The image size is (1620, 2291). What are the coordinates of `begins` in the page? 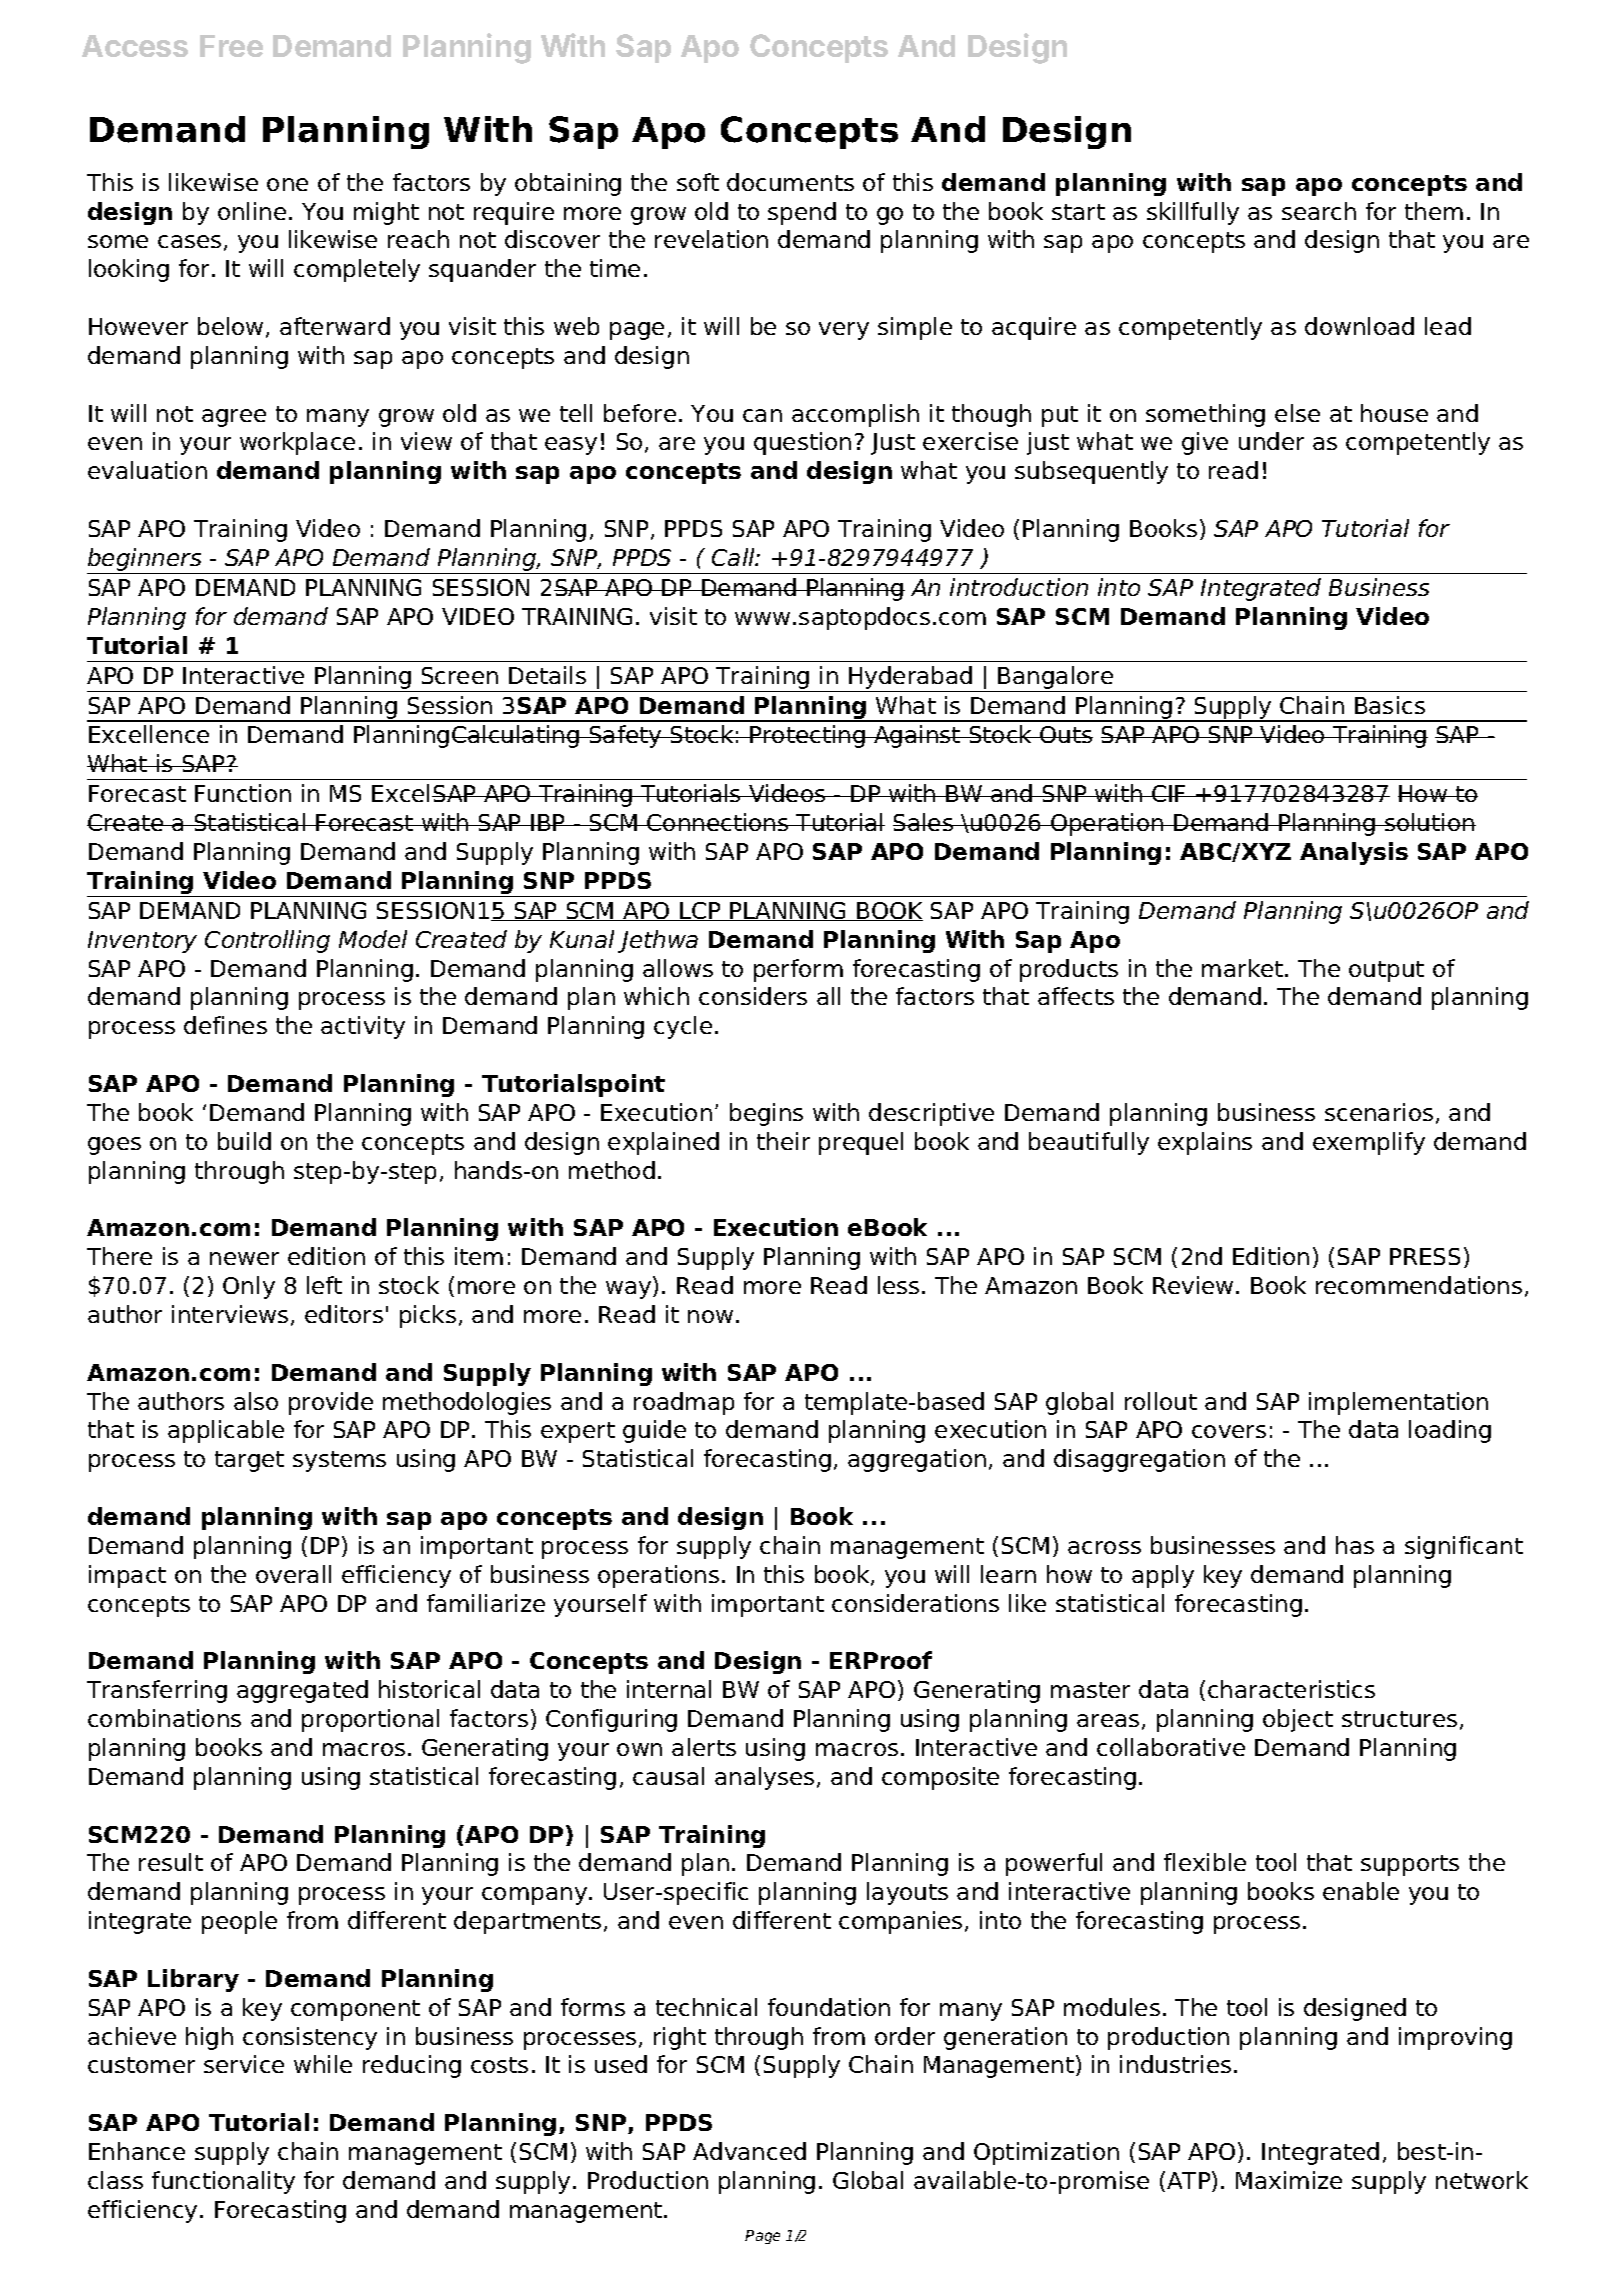 It's located at (766, 1114).
